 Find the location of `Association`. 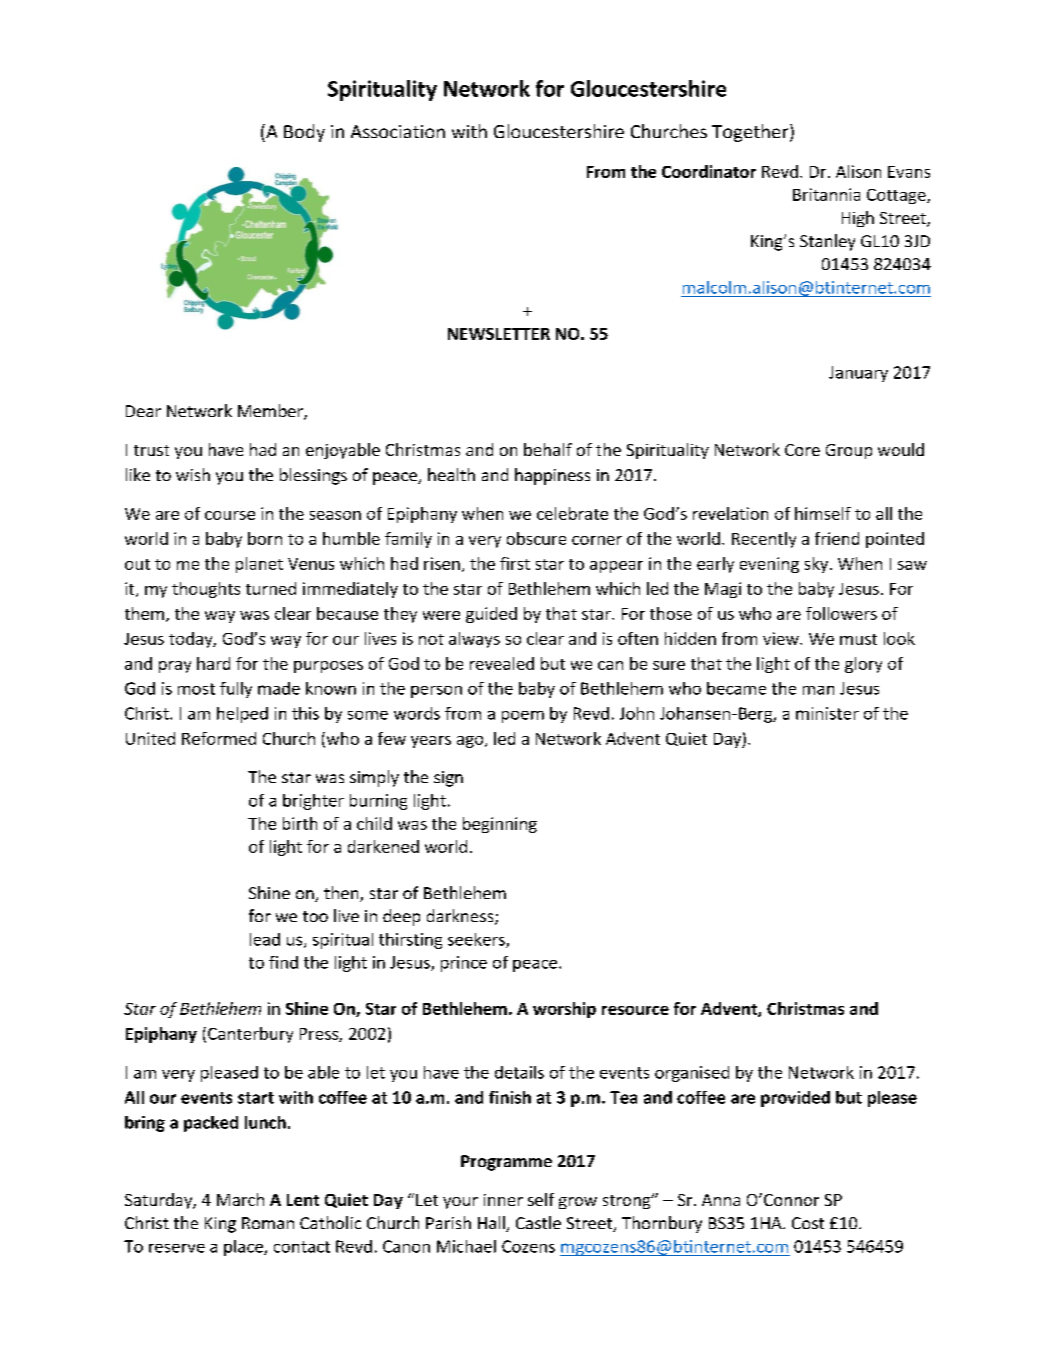

Association is located at coordinates (398, 131).
